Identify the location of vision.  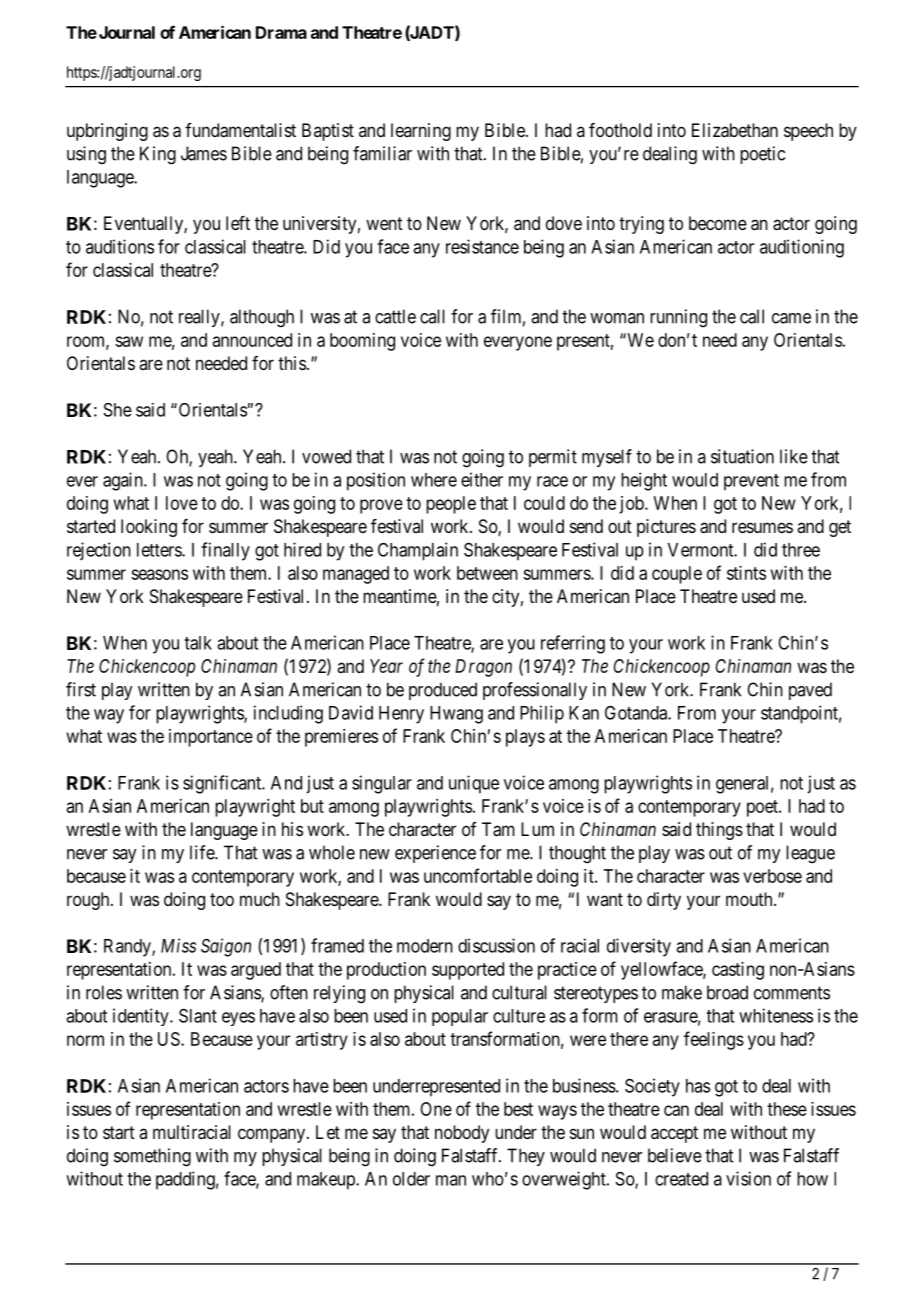
(748, 1178).
